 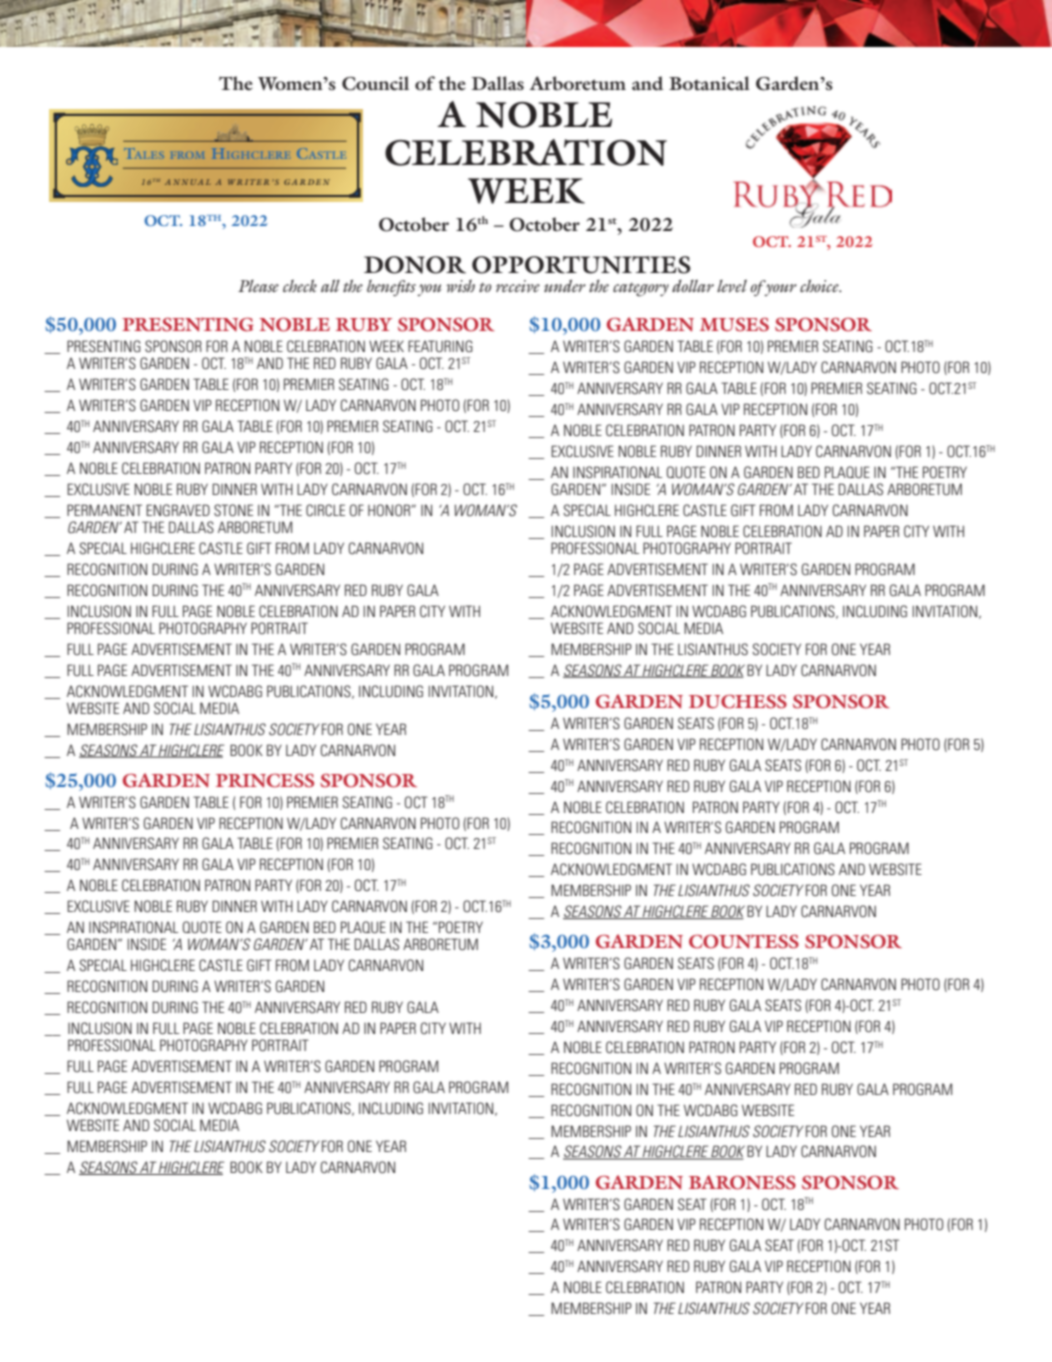 What do you see at coordinates (734, 325) in the screenshot?
I see `MUSES` at bounding box center [734, 325].
